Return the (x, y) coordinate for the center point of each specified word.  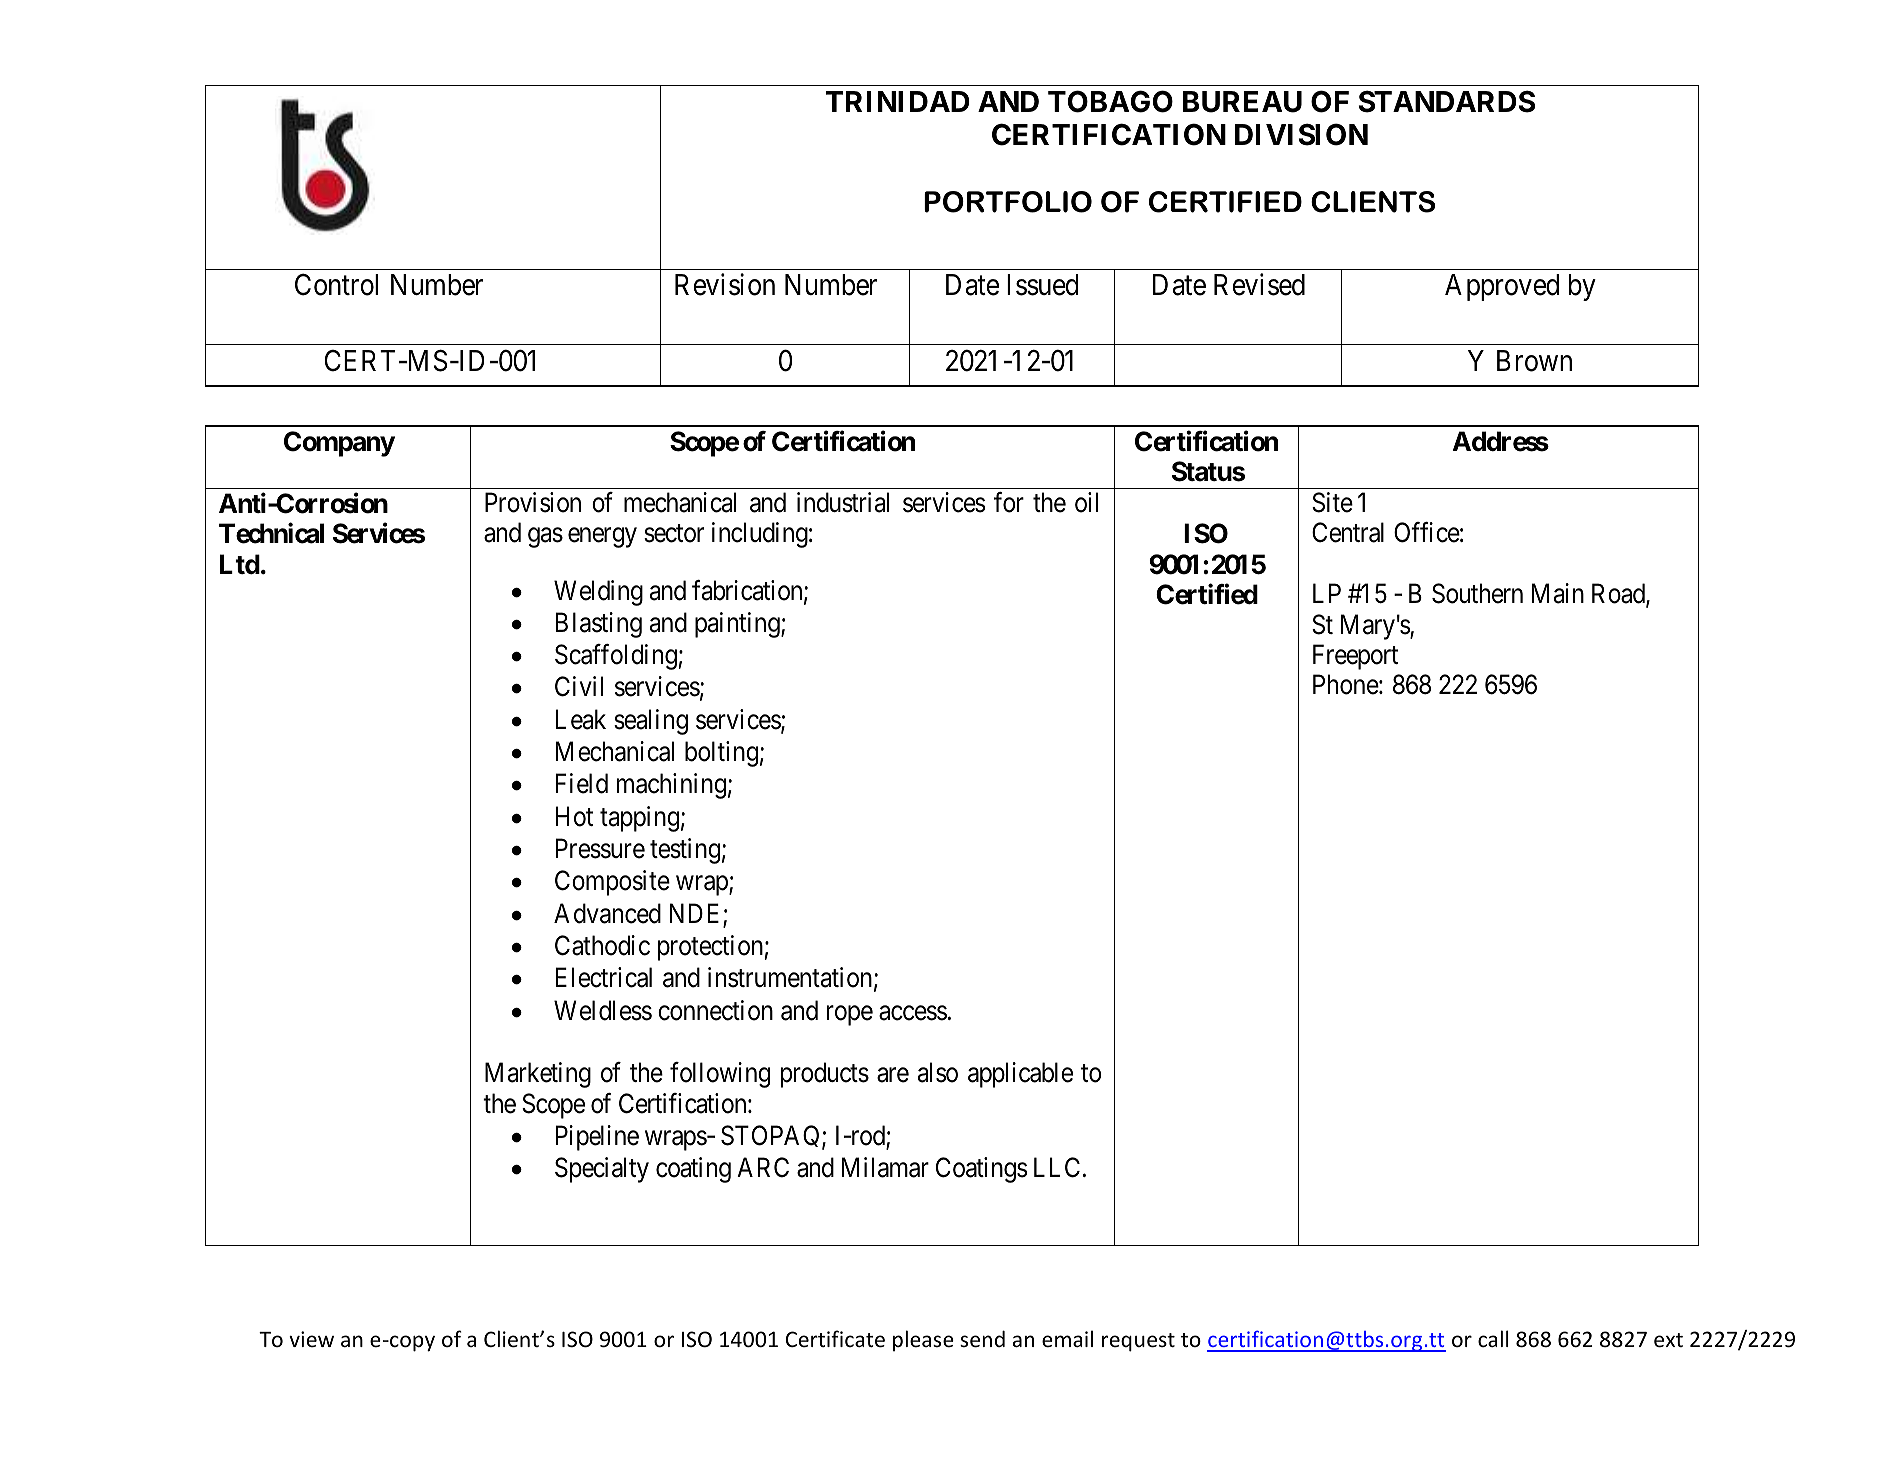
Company (339, 444)
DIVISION (1301, 134)
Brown (1534, 361)
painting (738, 625)
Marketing (538, 1075)
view (311, 1339)
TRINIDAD (898, 101)
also (938, 1072)
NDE (697, 914)
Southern (1477, 593)
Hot (574, 816)
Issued (1043, 285)
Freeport (1355, 657)
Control (336, 285)
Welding (598, 593)
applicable (1020, 1075)
